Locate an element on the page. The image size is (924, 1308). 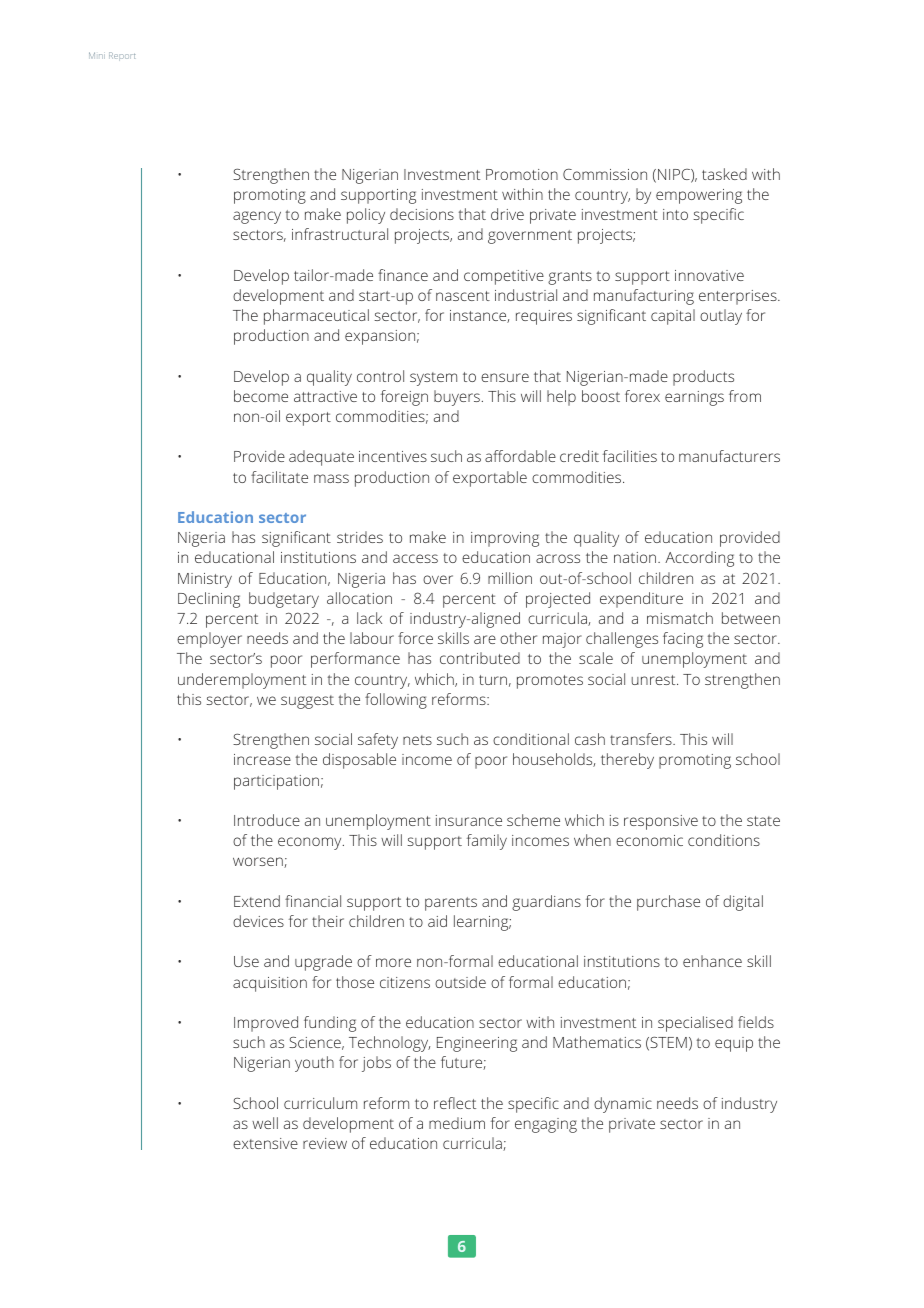
Report is located at coordinates (122, 56).
